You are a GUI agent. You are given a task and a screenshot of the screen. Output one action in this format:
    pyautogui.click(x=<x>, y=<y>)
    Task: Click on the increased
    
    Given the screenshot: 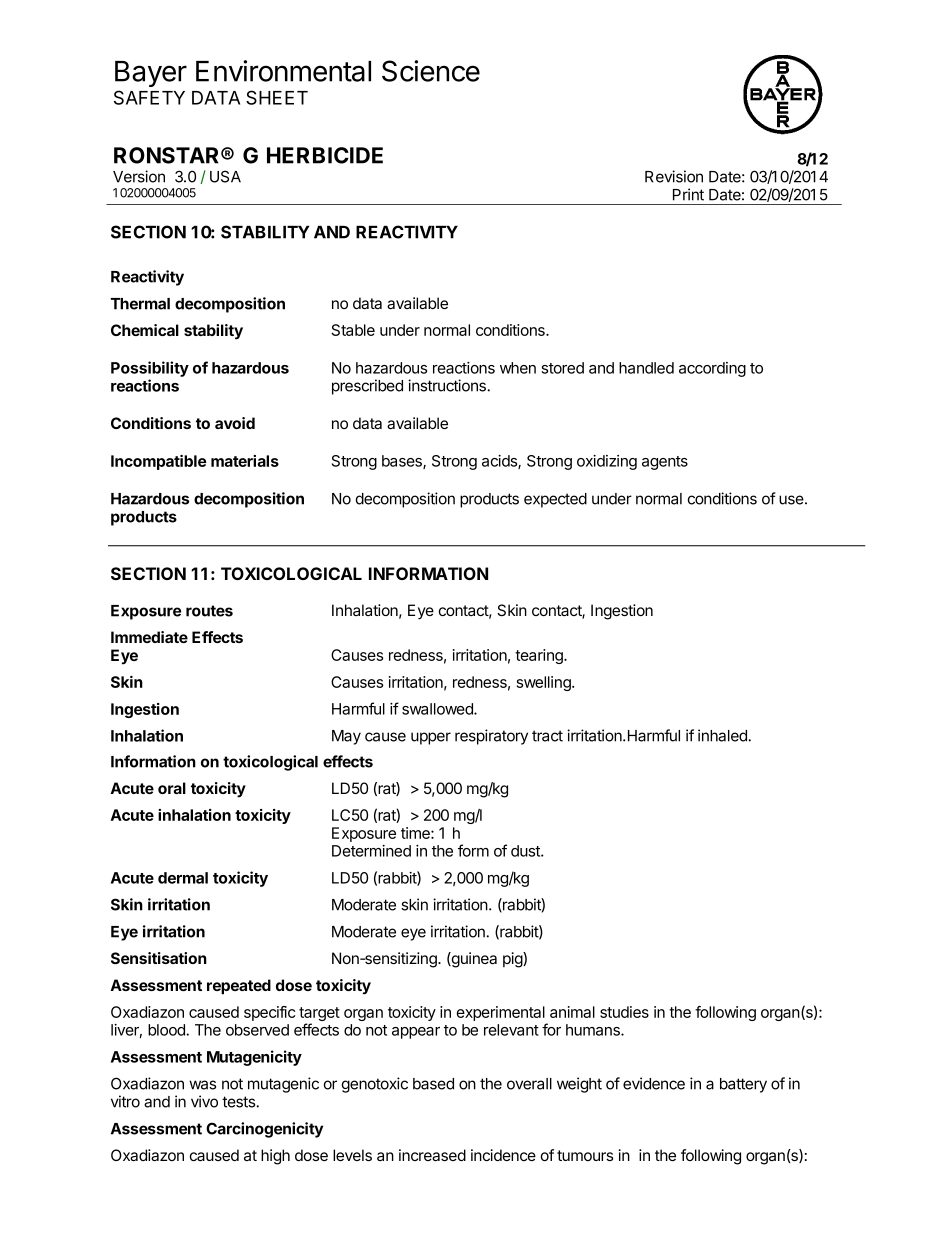 What is the action you would take?
    pyautogui.click(x=432, y=1155)
